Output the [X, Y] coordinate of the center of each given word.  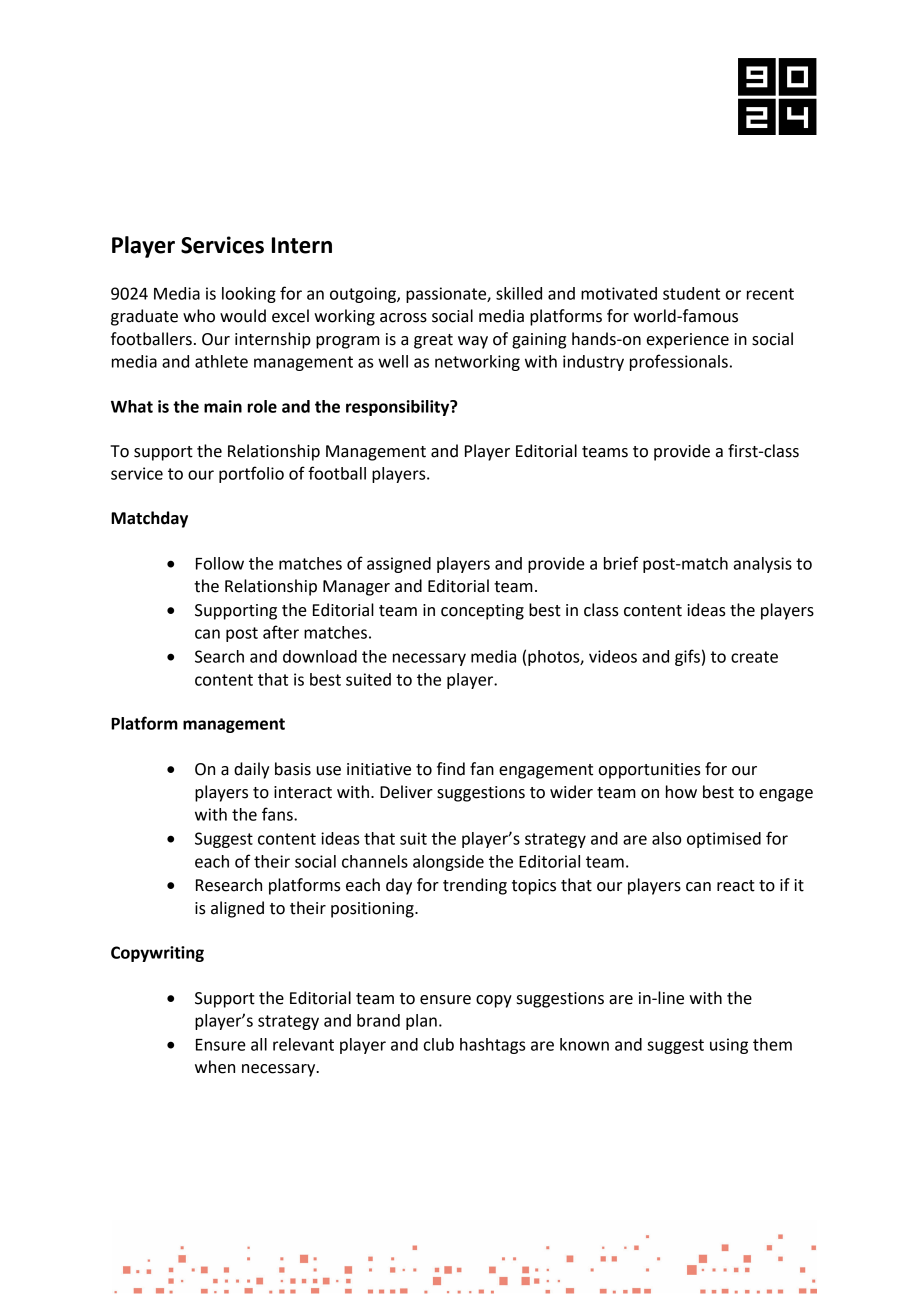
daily [251, 770]
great [433, 341]
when [215, 1067]
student [691, 293]
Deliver [406, 792]
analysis [763, 565]
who [199, 316]
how [681, 792]
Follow [220, 563]
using [729, 1046]
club [438, 1044]
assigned [399, 565]
